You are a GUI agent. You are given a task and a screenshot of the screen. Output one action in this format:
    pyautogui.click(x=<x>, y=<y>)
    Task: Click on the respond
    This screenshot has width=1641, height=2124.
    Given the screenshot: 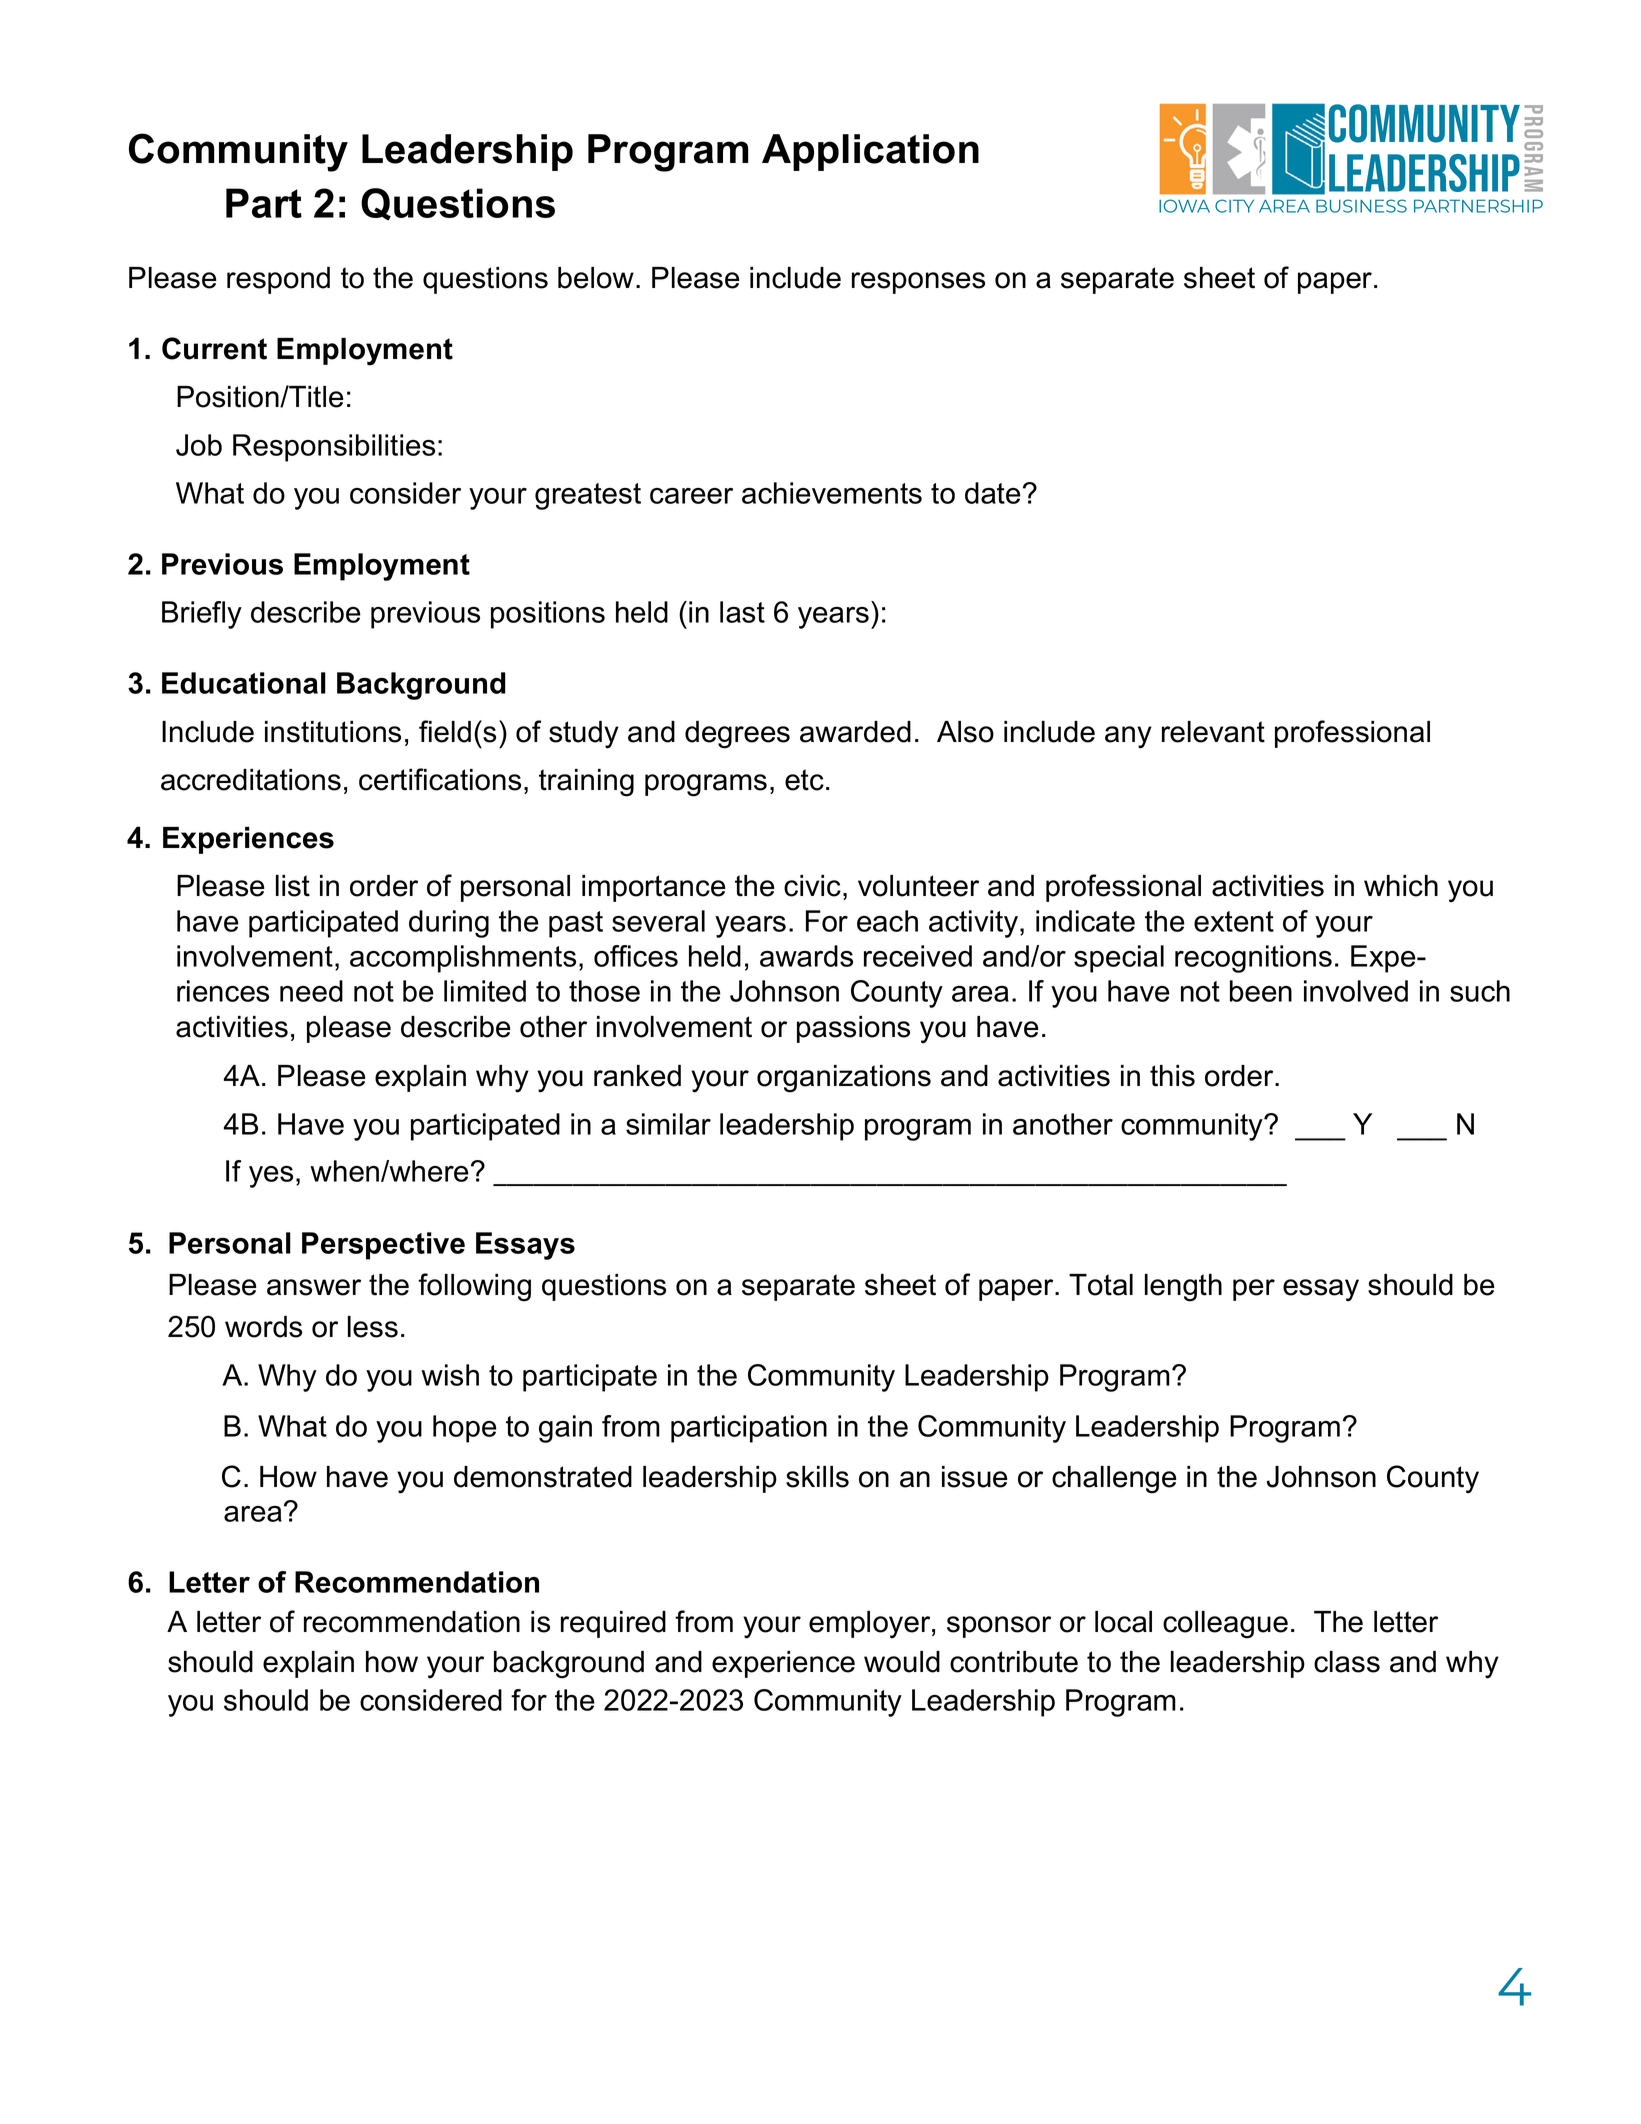 What is the action you would take?
    pyautogui.click(x=278, y=280)
